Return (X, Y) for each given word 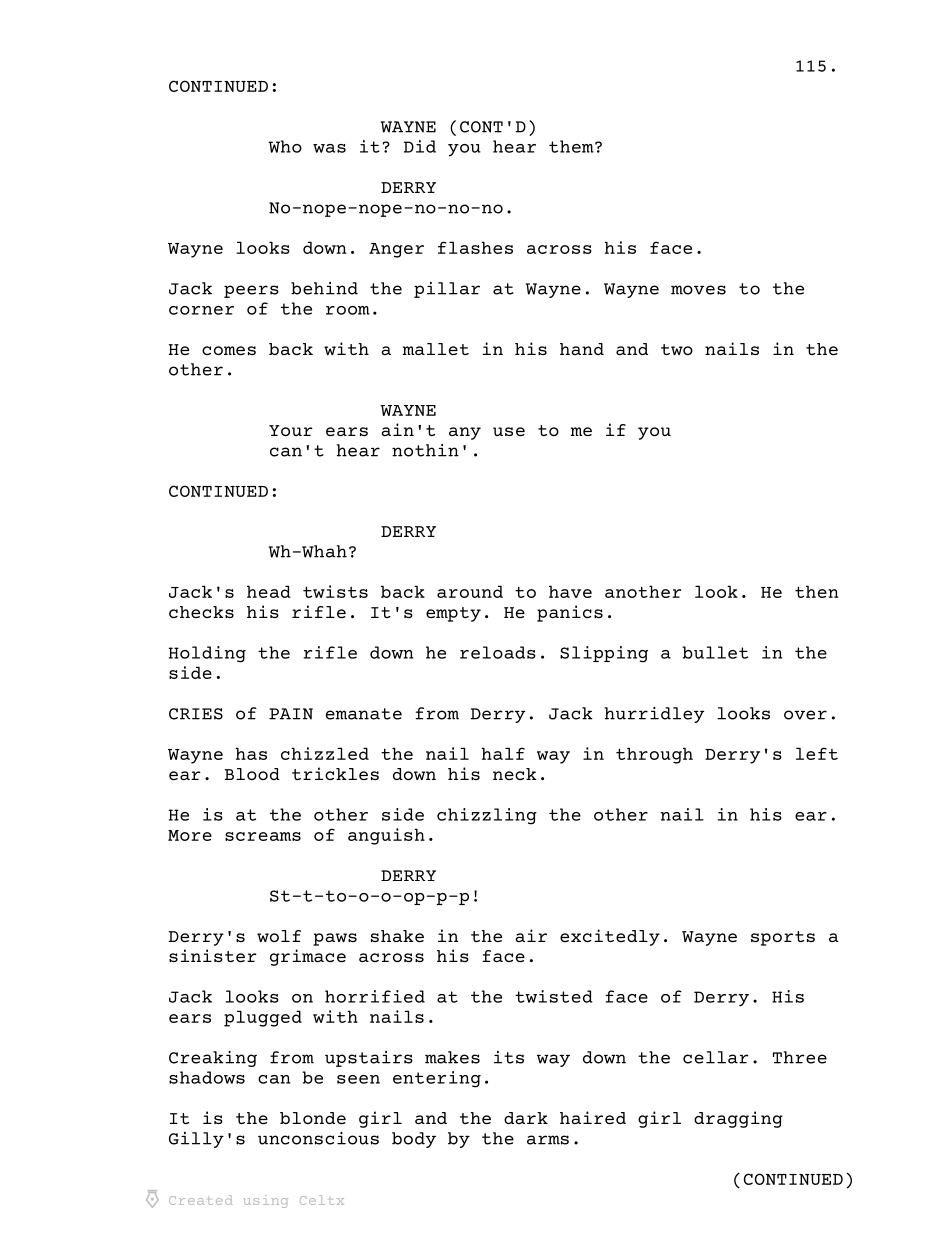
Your (291, 430)
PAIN (291, 714)
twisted (554, 996)
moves (698, 290)
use (509, 431)
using (265, 1201)
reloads (498, 652)
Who (285, 146)
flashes (475, 247)
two (677, 349)
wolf (279, 936)
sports (783, 938)
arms (548, 1140)
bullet (715, 652)
